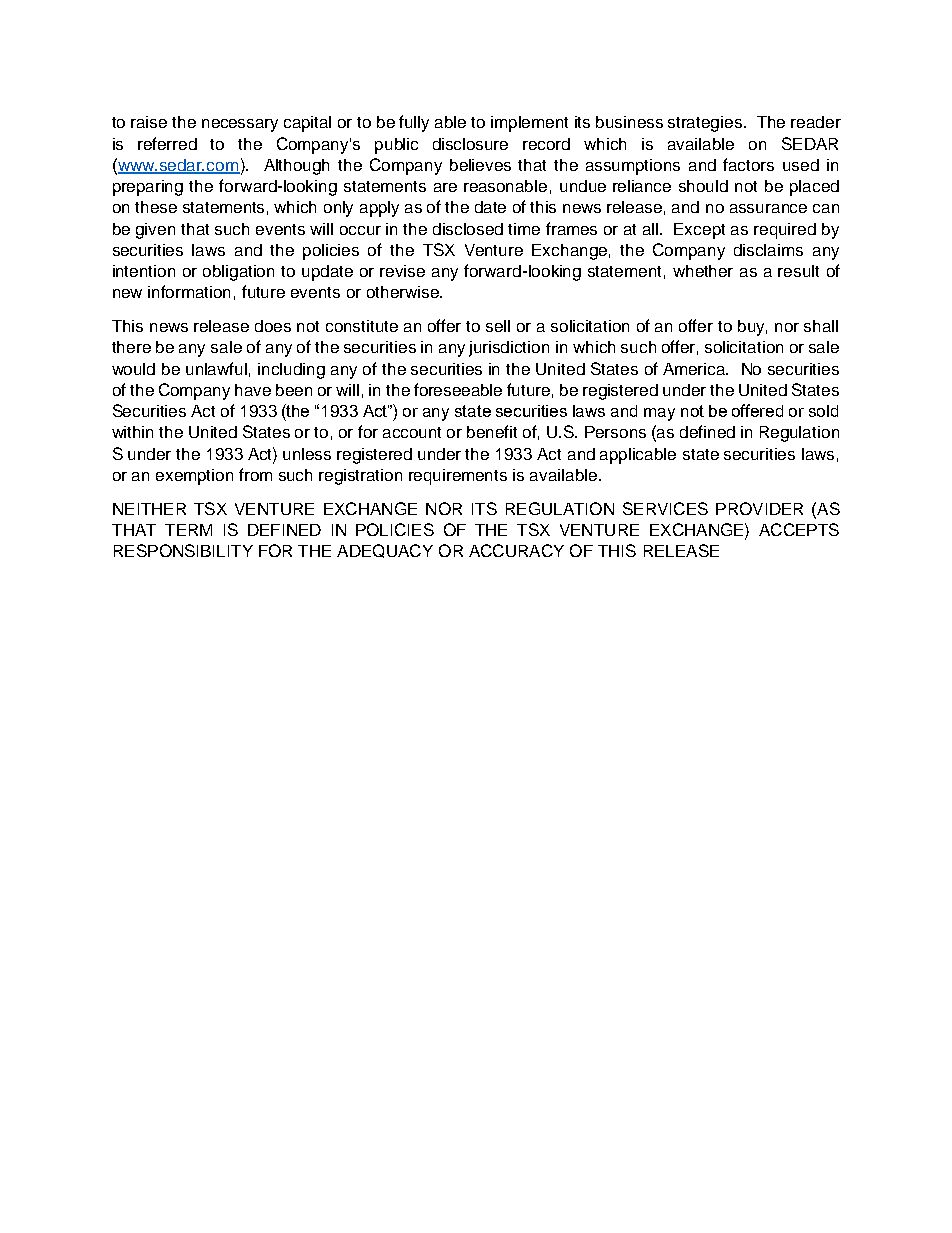  What do you see at coordinates (404, 292) in the screenshot?
I see `otherwise` at bounding box center [404, 292].
